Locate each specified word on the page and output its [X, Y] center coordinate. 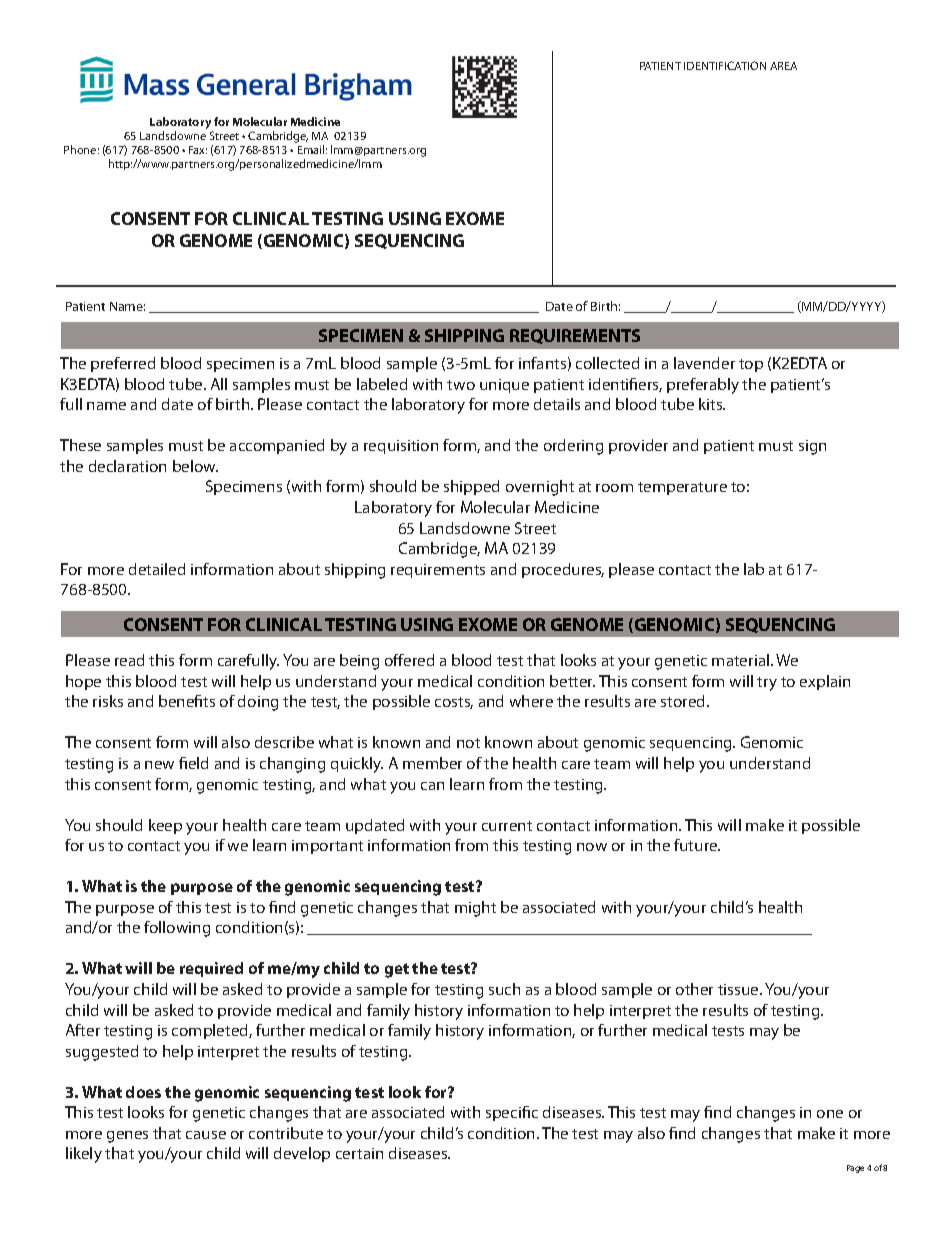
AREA [783, 66]
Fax [198, 150]
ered [418, 660]
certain [359, 1153]
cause [206, 1135]
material [742, 660]
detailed [157, 569]
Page [855, 1169]
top [751, 365]
